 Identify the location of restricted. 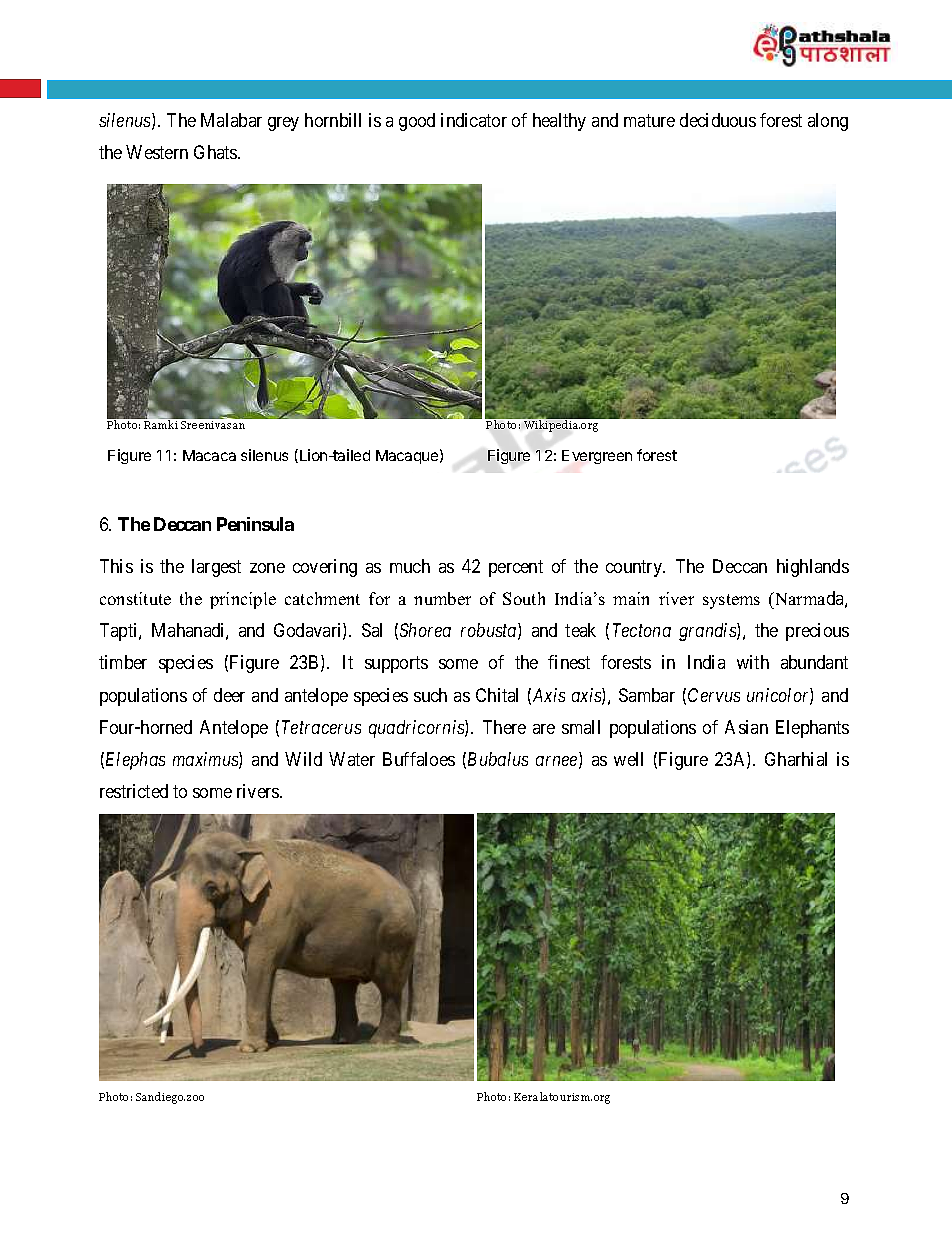
(134, 791).
